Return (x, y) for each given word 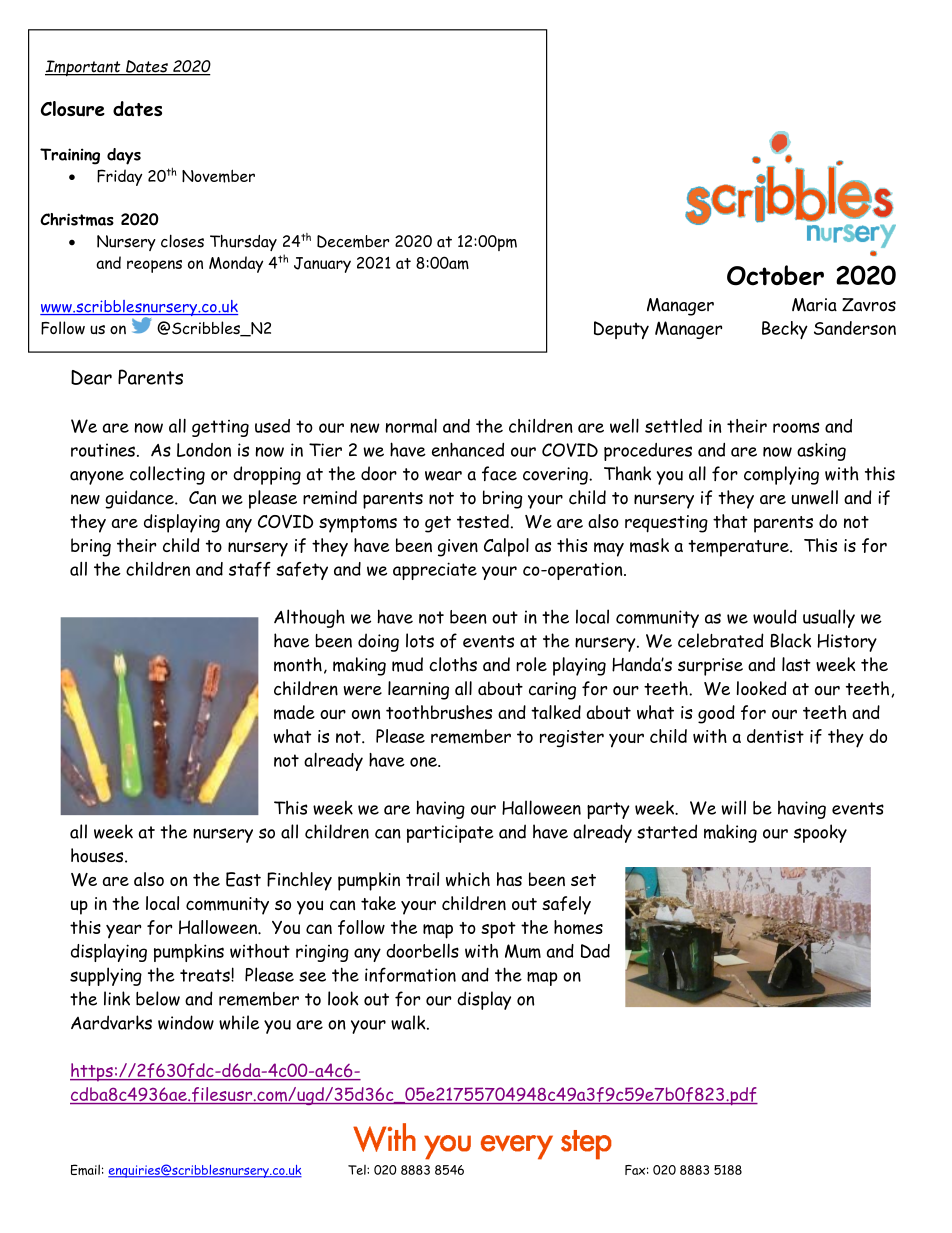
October (775, 275)
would (775, 616)
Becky (785, 330)
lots (420, 640)
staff (250, 569)
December (353, 241)
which (468, 879)
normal (411, 426)
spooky (820, 833)
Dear (91, 377)
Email (85, 1169)
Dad (595, 951)
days (124, 156)
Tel (358, 1170)
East (243, 879)
